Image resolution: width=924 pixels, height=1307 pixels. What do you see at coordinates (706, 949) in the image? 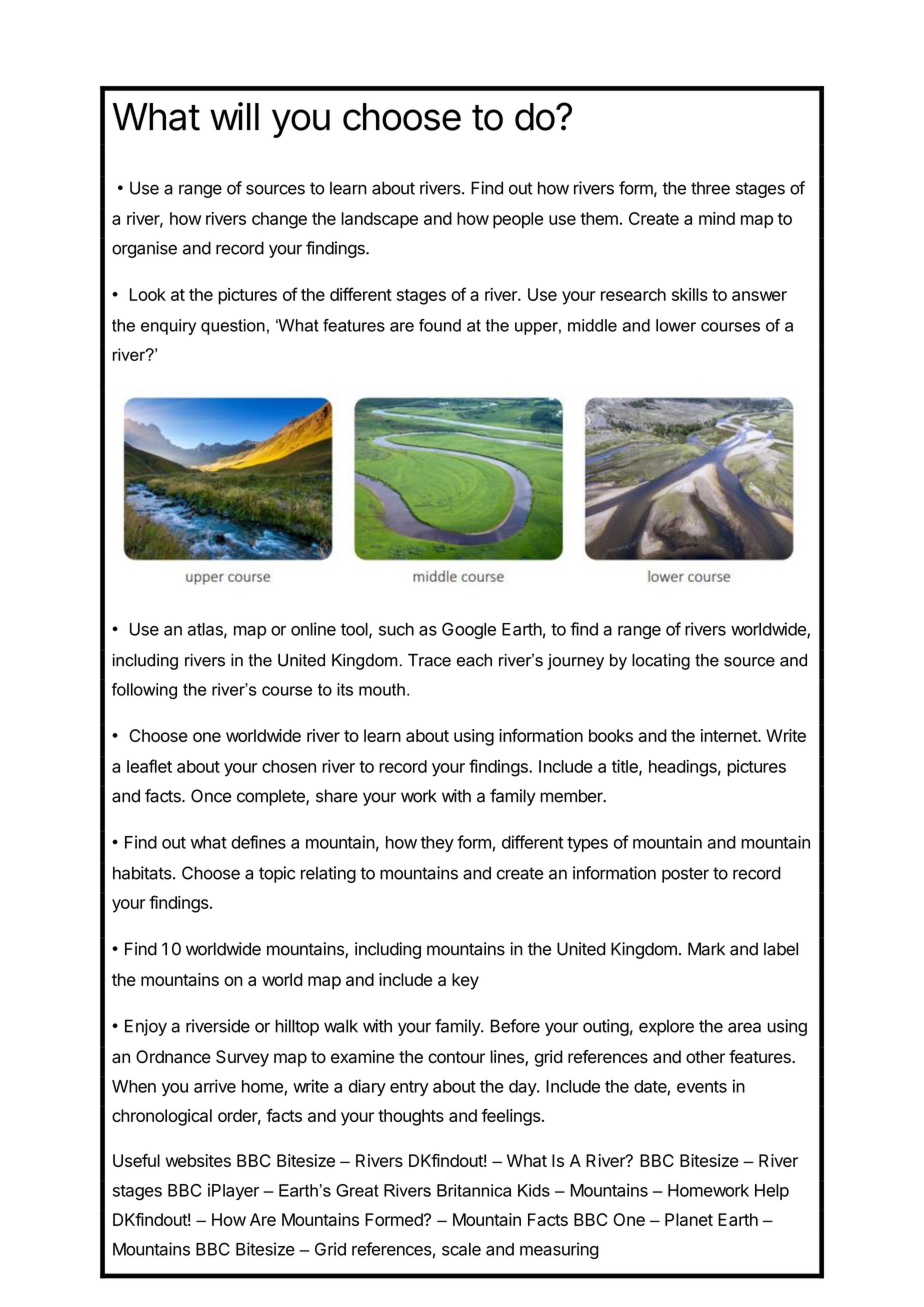
I see `Mark` at bounding box center [706, 949].
